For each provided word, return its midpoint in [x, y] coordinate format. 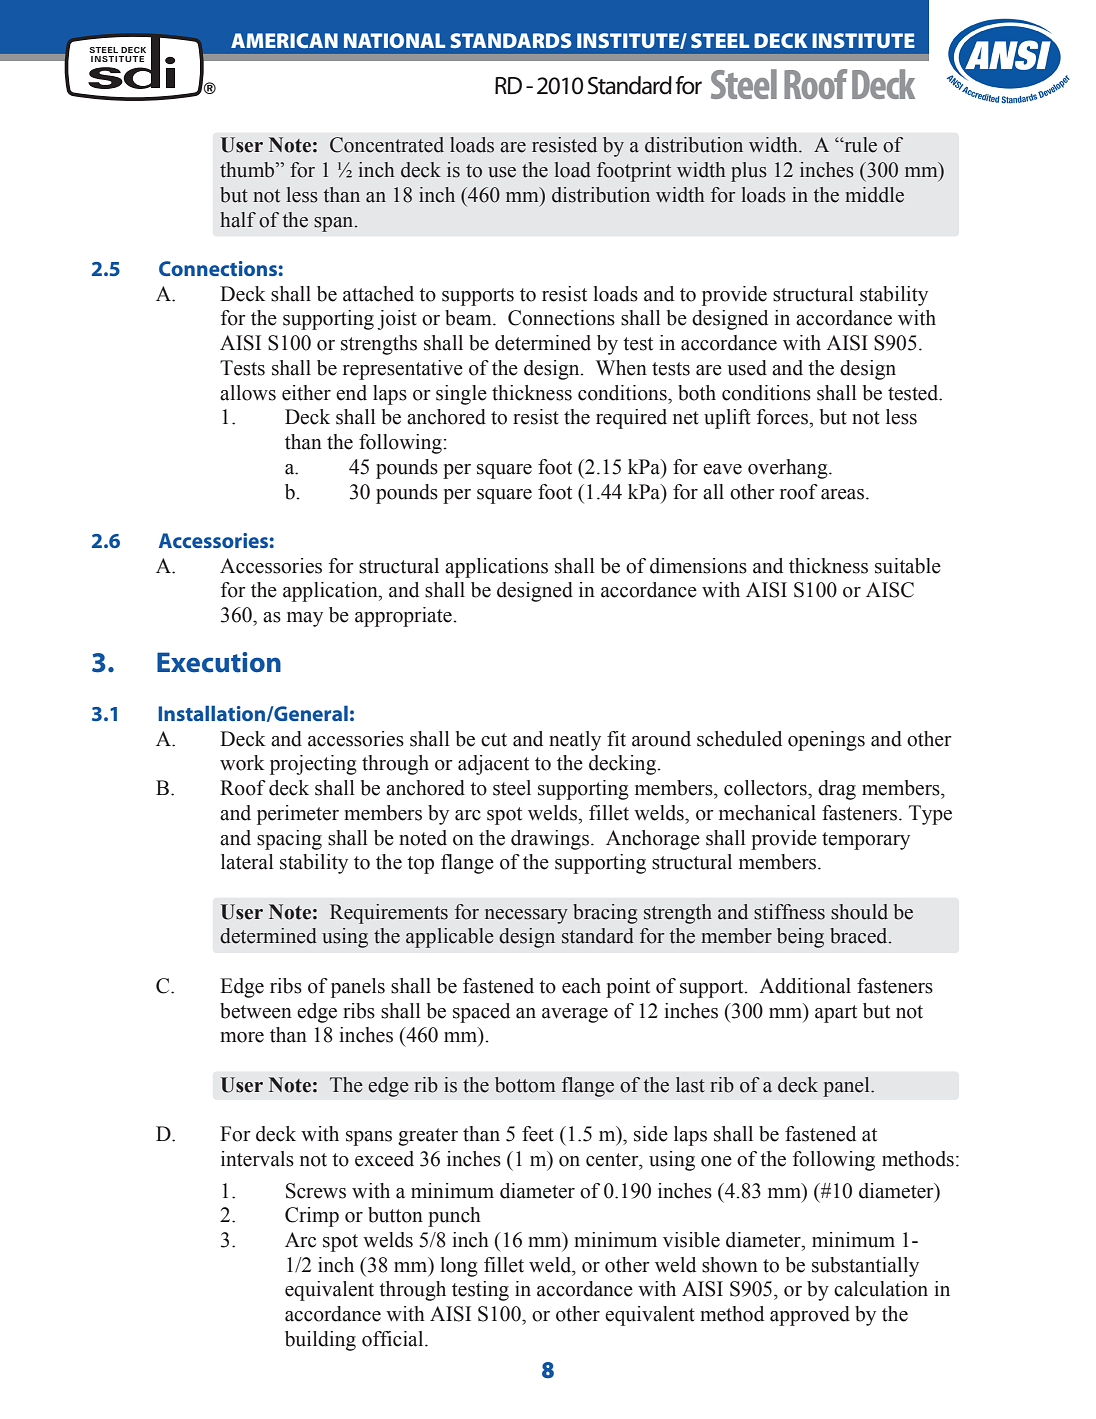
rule [859, 145]
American [284, 40]
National [394, 40]
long [459, 1267]
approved [810, 1316]
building [320, 1341]
